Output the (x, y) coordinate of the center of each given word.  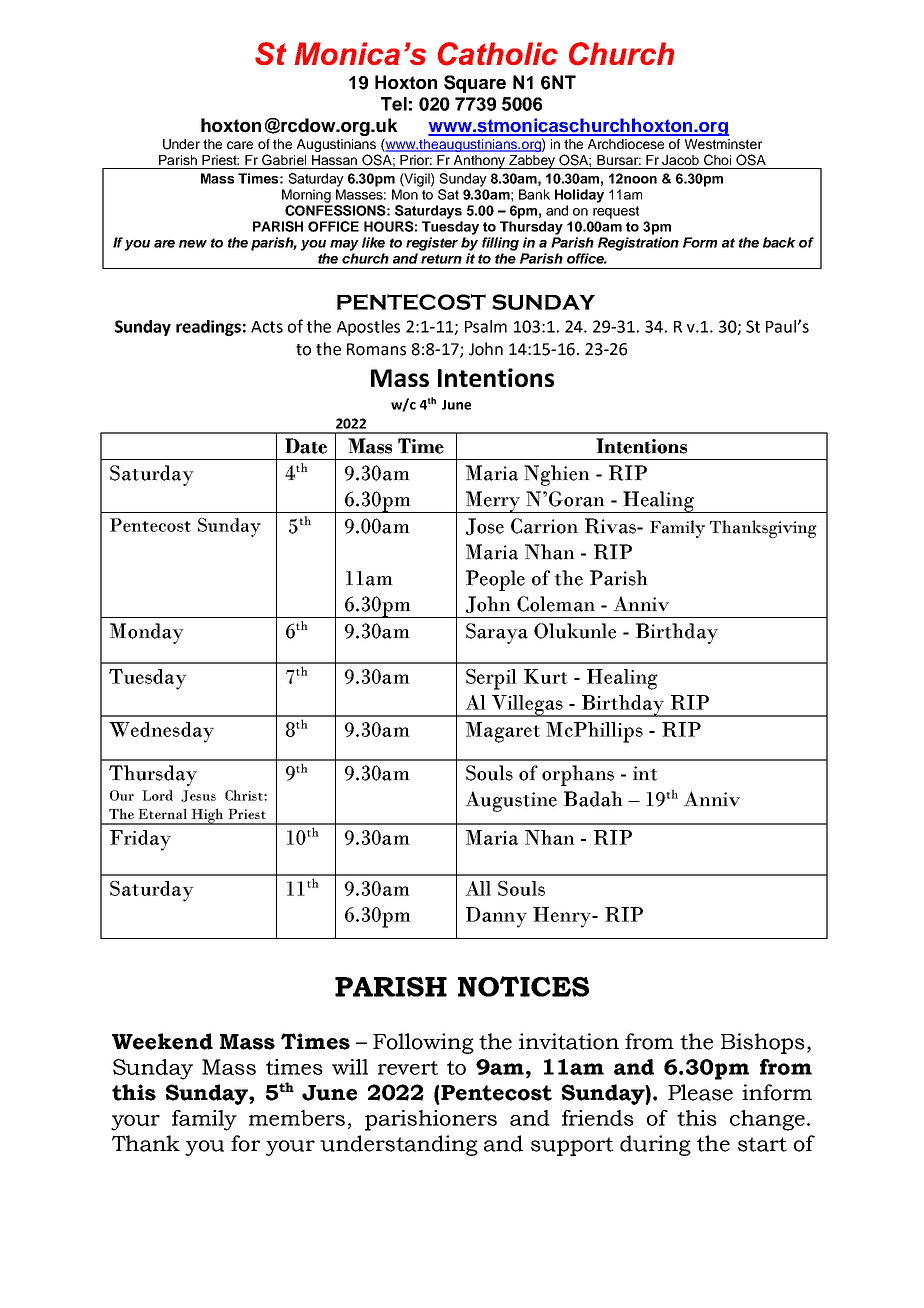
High (207, 816)
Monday (147, 633)
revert (408, 1068)
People (495, 580)
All (478, 888)
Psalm (486, 326)
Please (700, 1092)
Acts (267, 327)
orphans (578, 775)
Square (475, 84)
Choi (717, 160)
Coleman (556, 604)
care (240, 145)
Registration (638, 244)
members (297, 1118)
